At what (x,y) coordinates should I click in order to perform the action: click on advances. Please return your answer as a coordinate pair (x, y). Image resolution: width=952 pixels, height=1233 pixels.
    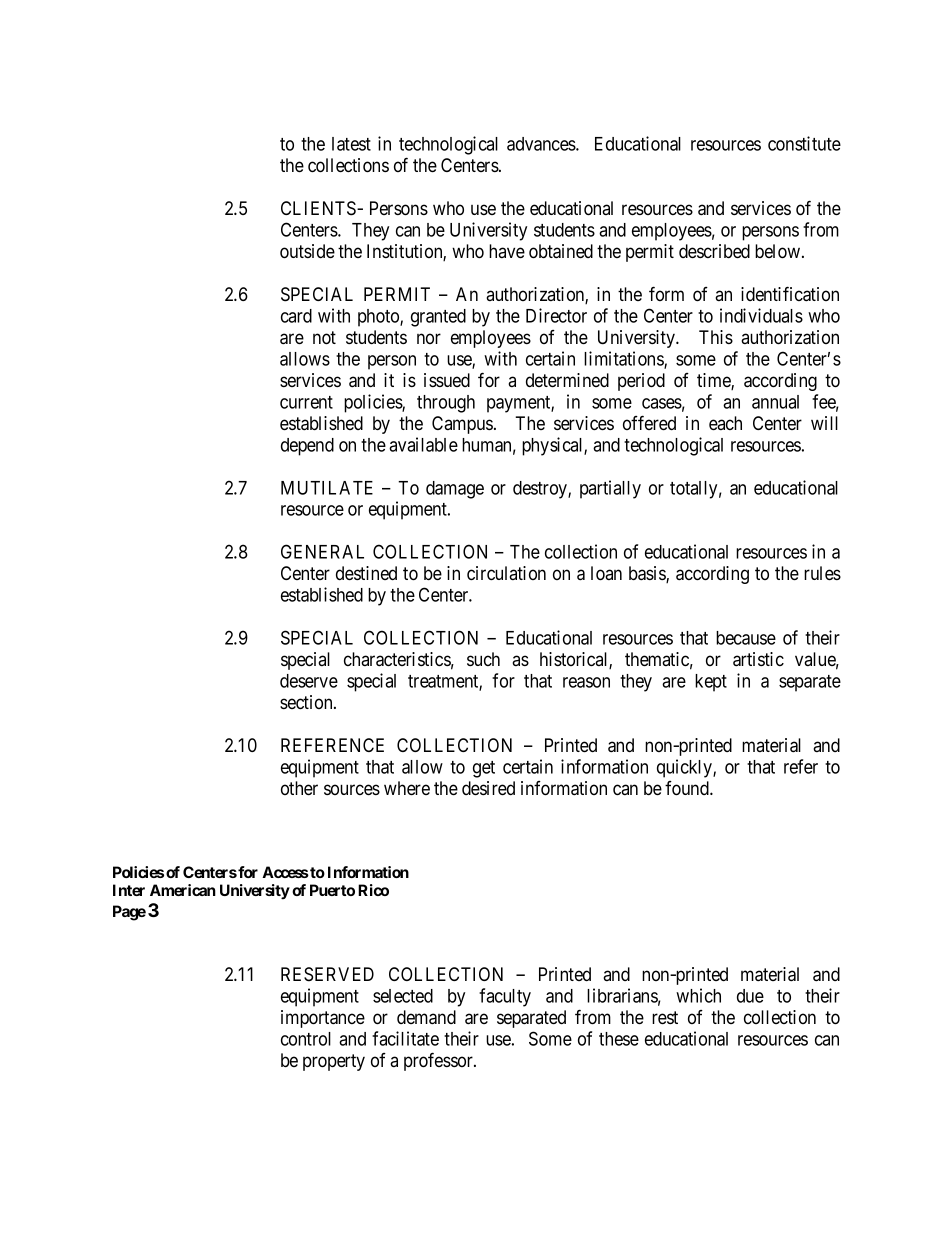
    Looking at the image, I should click on (542, 144).
